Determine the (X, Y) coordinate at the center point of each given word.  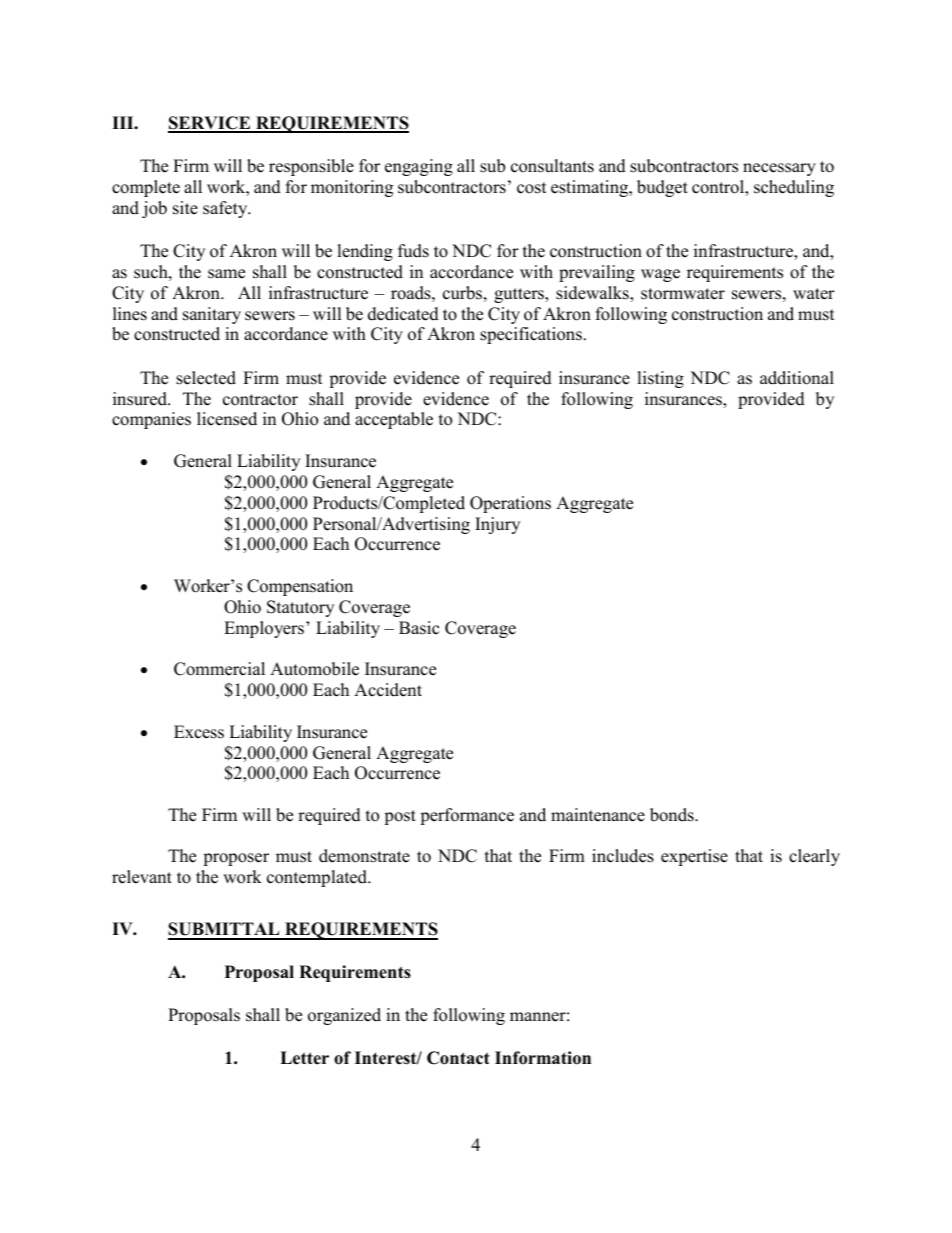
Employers (264, 629)
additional (797, 378)
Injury (497, 525)
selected (206, 378)
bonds (673, 815)
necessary (779, 169)
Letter (304, 1058)
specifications (531, 335)
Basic (419, 628)
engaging (419, 167)
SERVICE (210, 124)
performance (467, 816)
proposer (236, 859)
